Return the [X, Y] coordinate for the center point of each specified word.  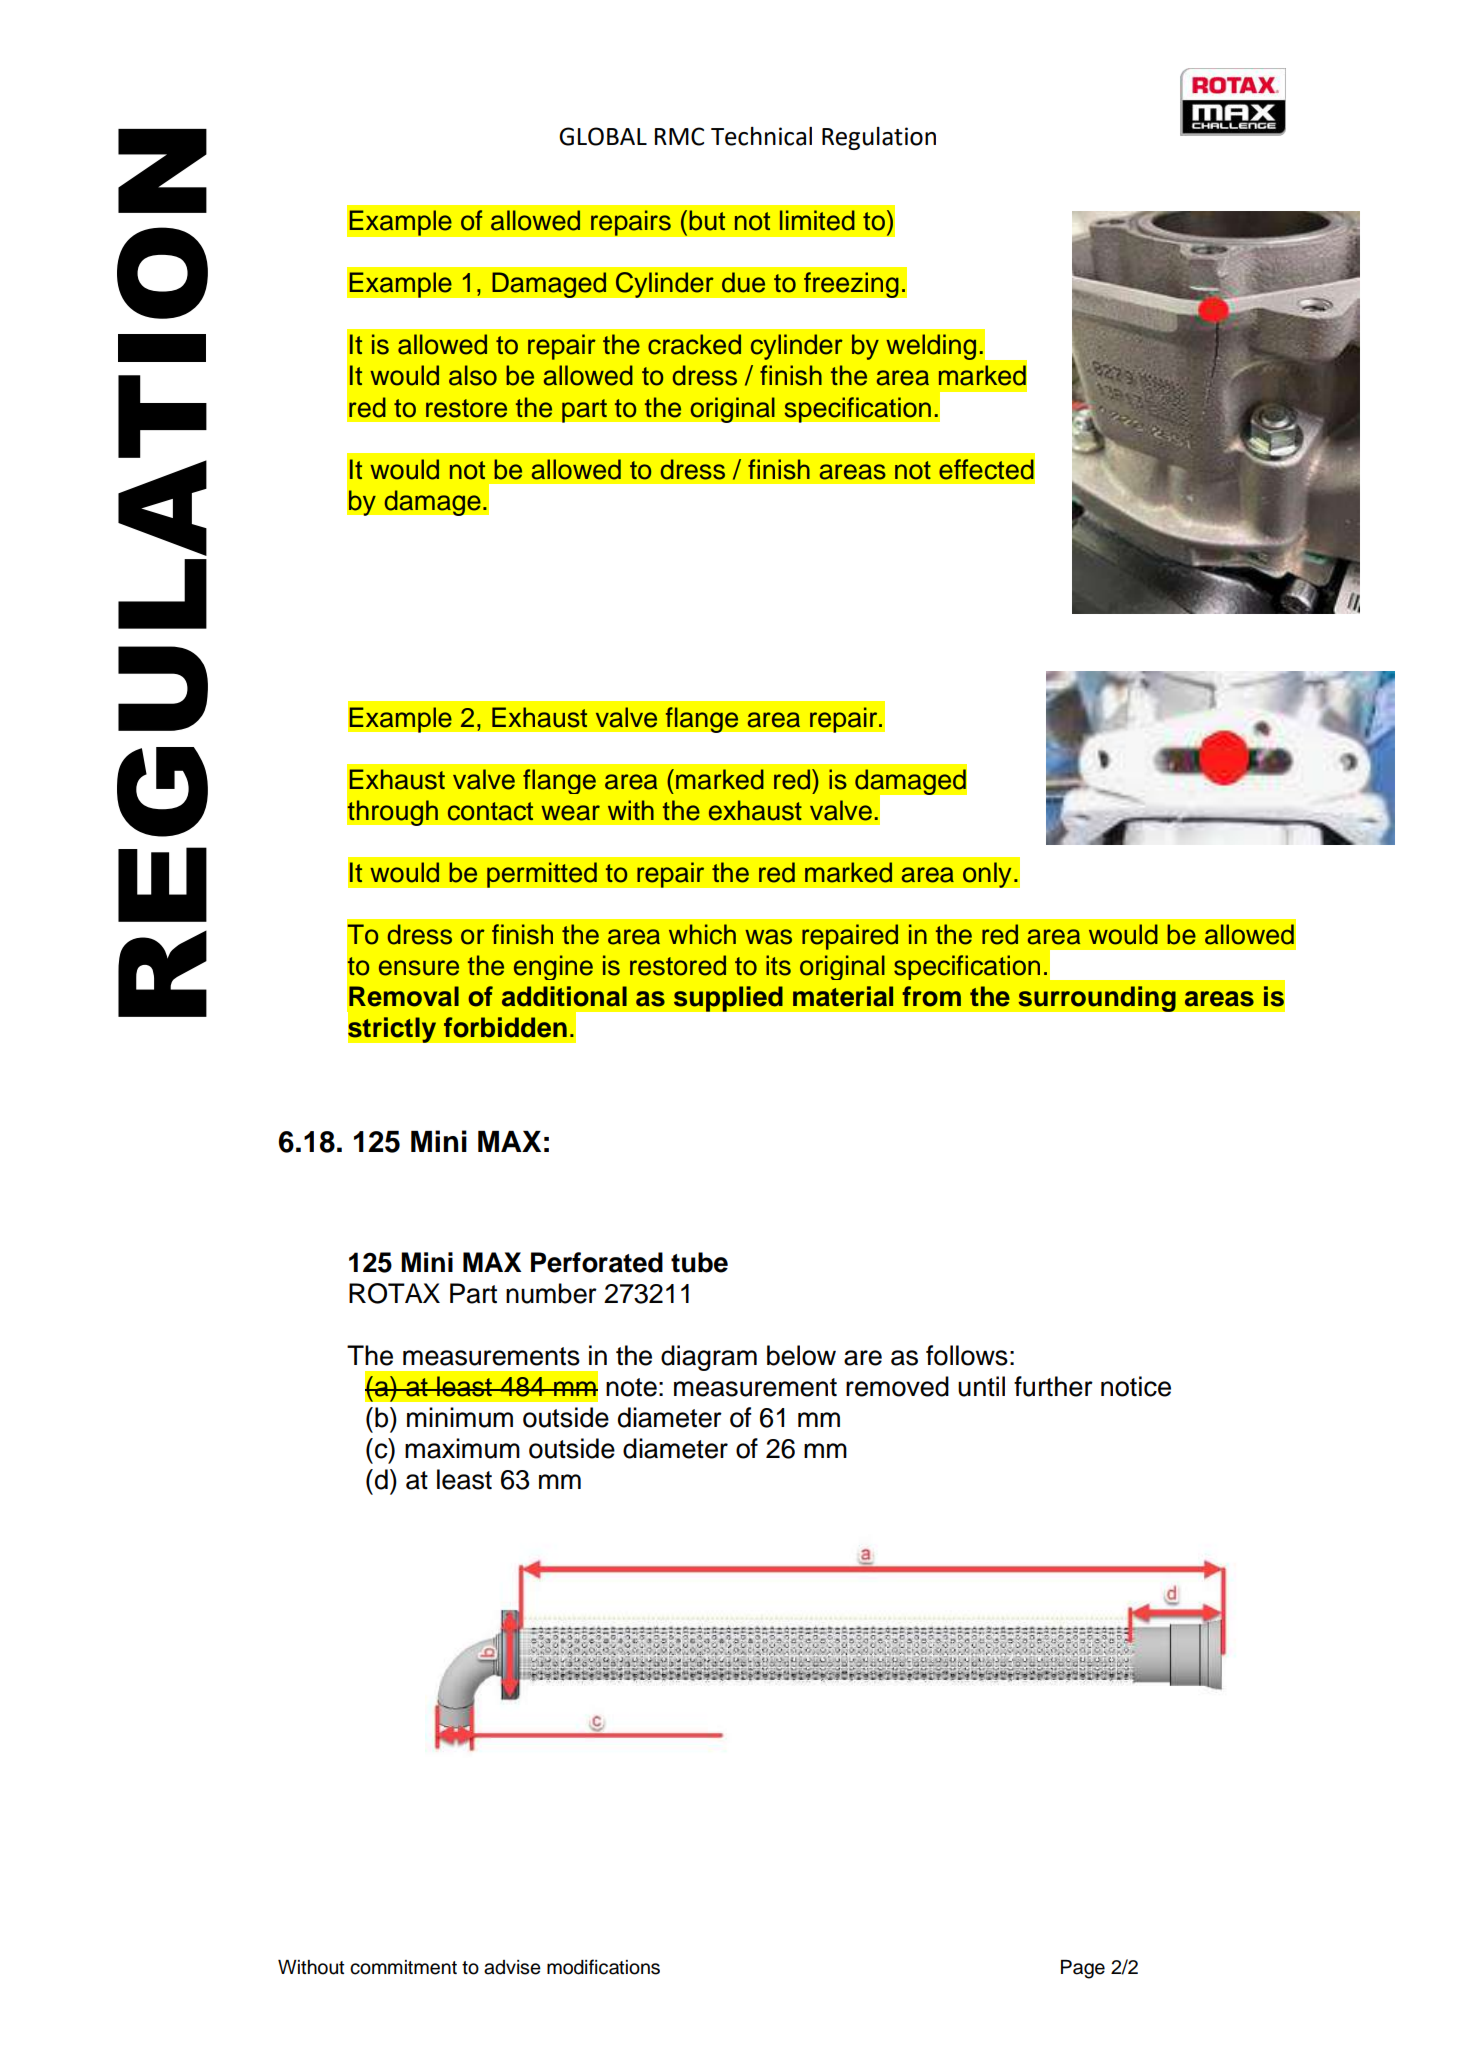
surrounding [1097, 999]
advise [512, 1967]
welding [931, 347]
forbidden [505, 1027]
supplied [728, 999]
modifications [603, 1967]
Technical [761, 136]
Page [1083, 1969]
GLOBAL [603, 136]
